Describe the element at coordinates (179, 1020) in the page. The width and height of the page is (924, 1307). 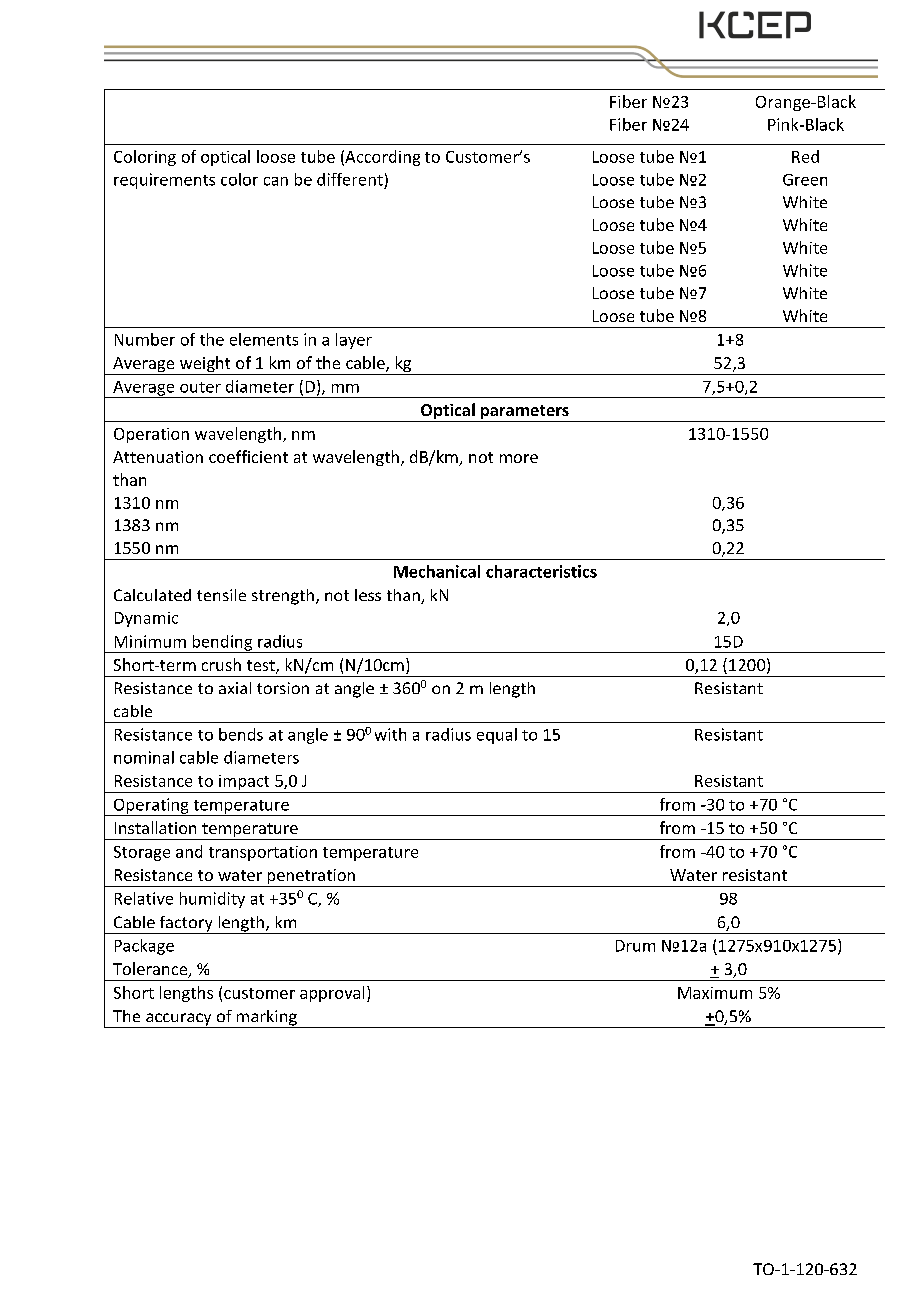
I see `accuracy` at that location.
